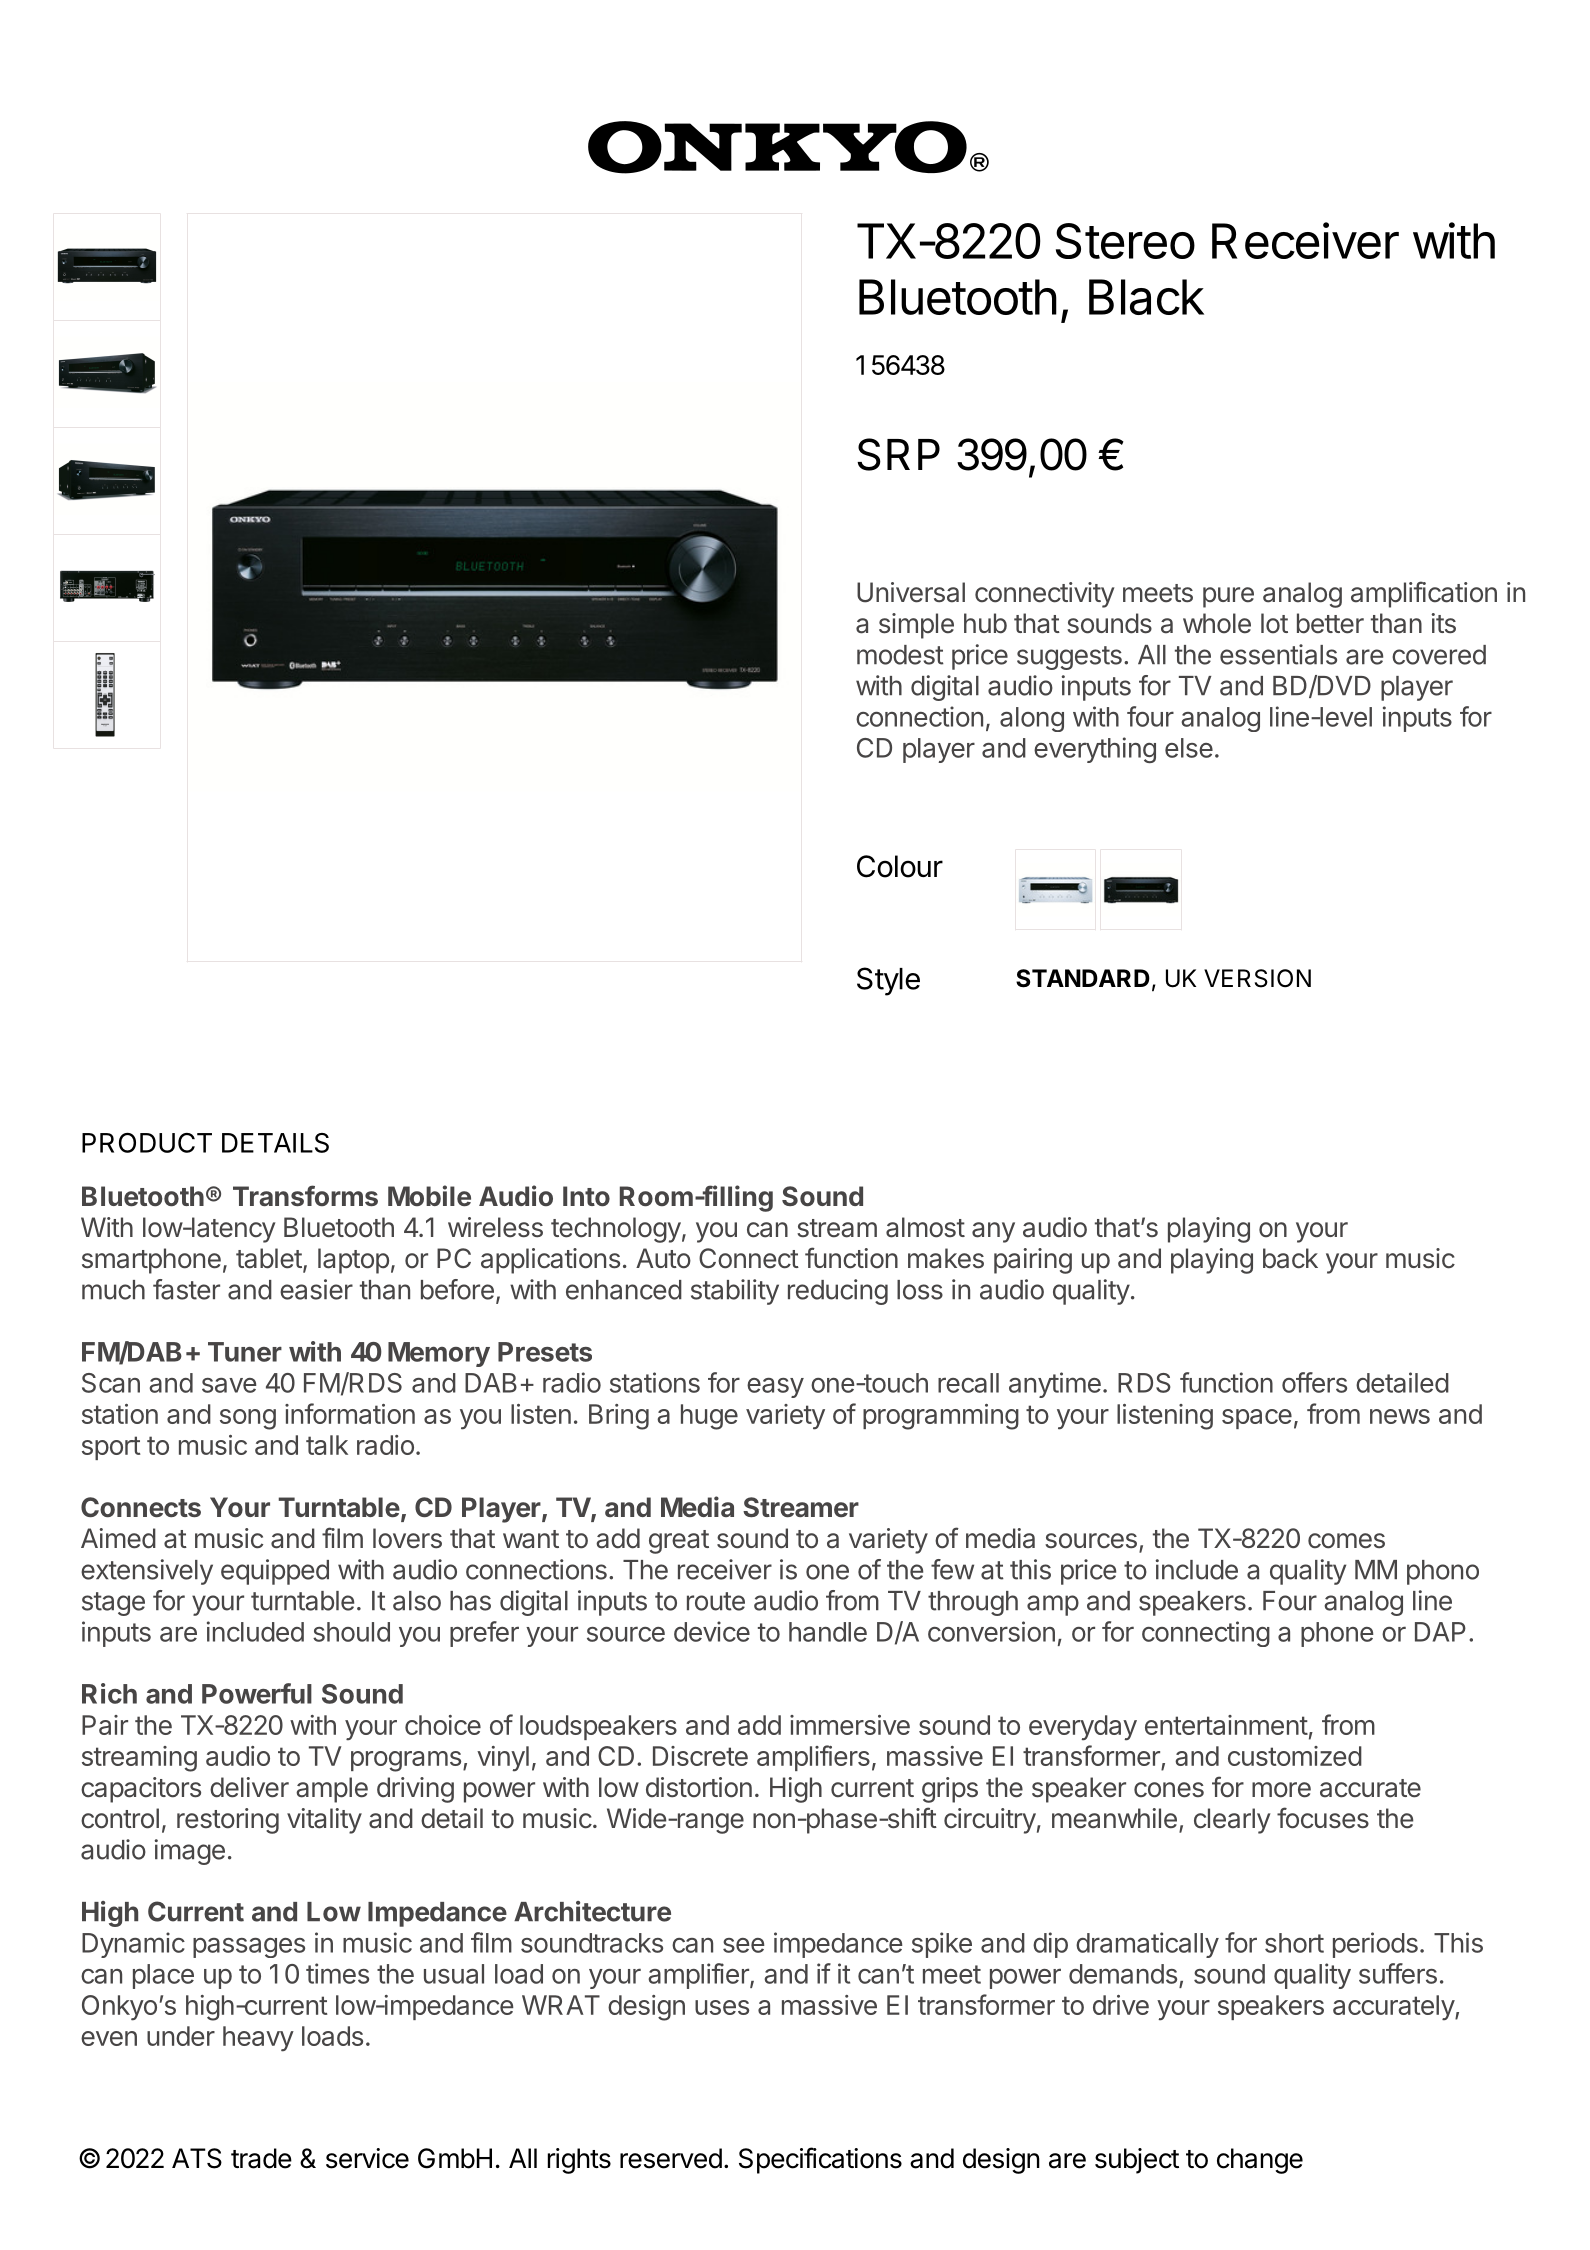 The height and width of the document is (2250, 1590). What do you see at coordinates (261, 2158) in the document?
I see `trade` at bounding box center [261, 2158].
